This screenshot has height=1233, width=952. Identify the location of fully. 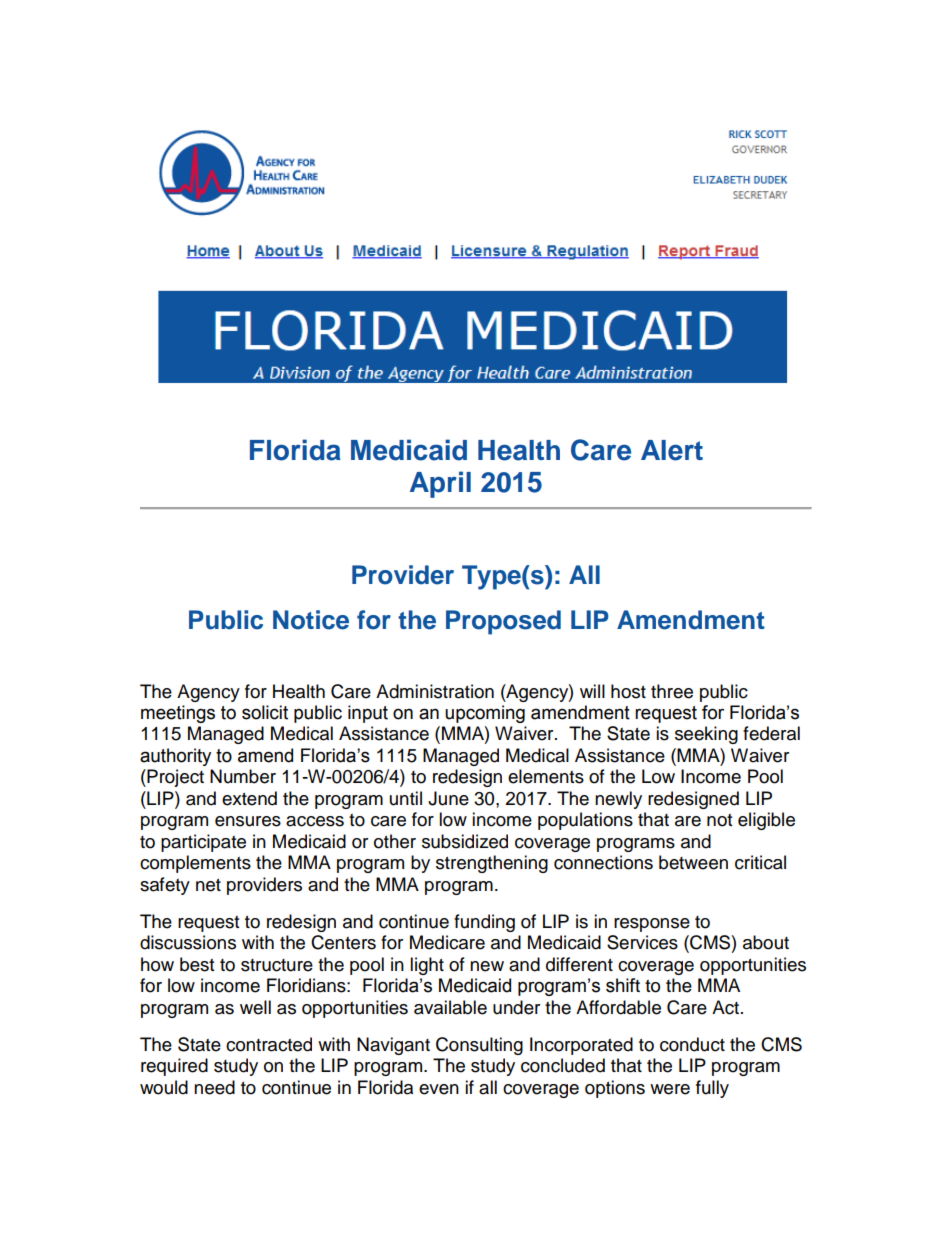
(712, 1089).
